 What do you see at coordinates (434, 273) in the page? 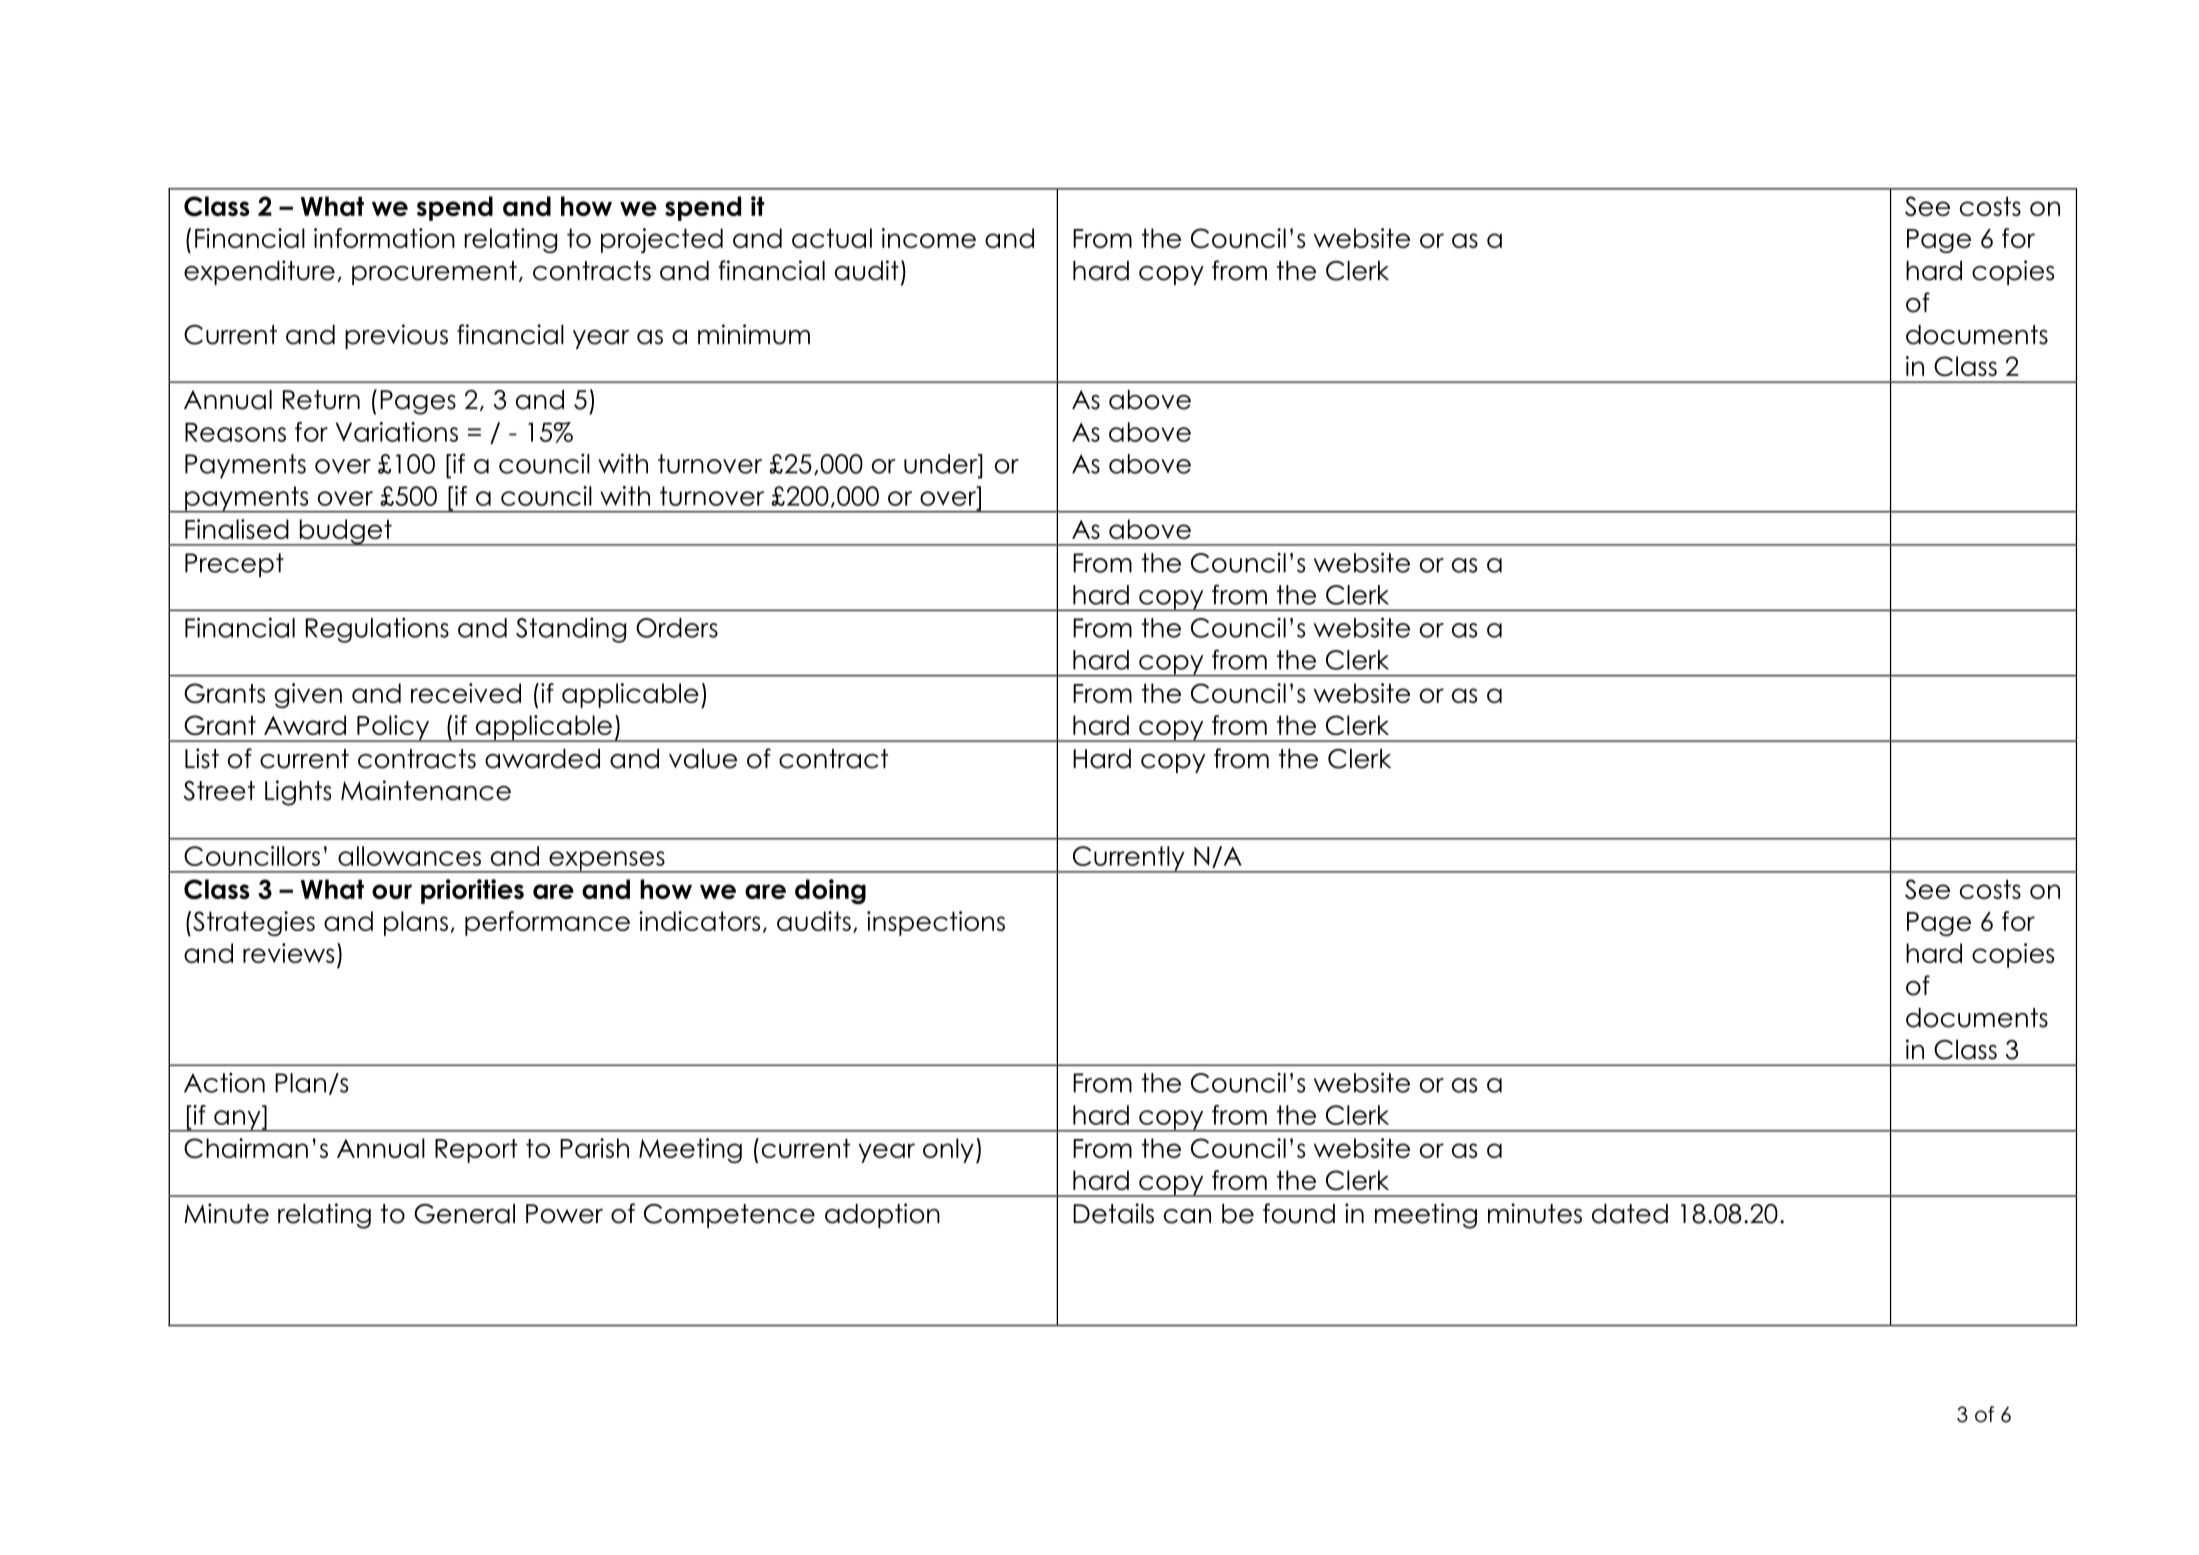
I see `procurement` at bounding box center [434, 273].
